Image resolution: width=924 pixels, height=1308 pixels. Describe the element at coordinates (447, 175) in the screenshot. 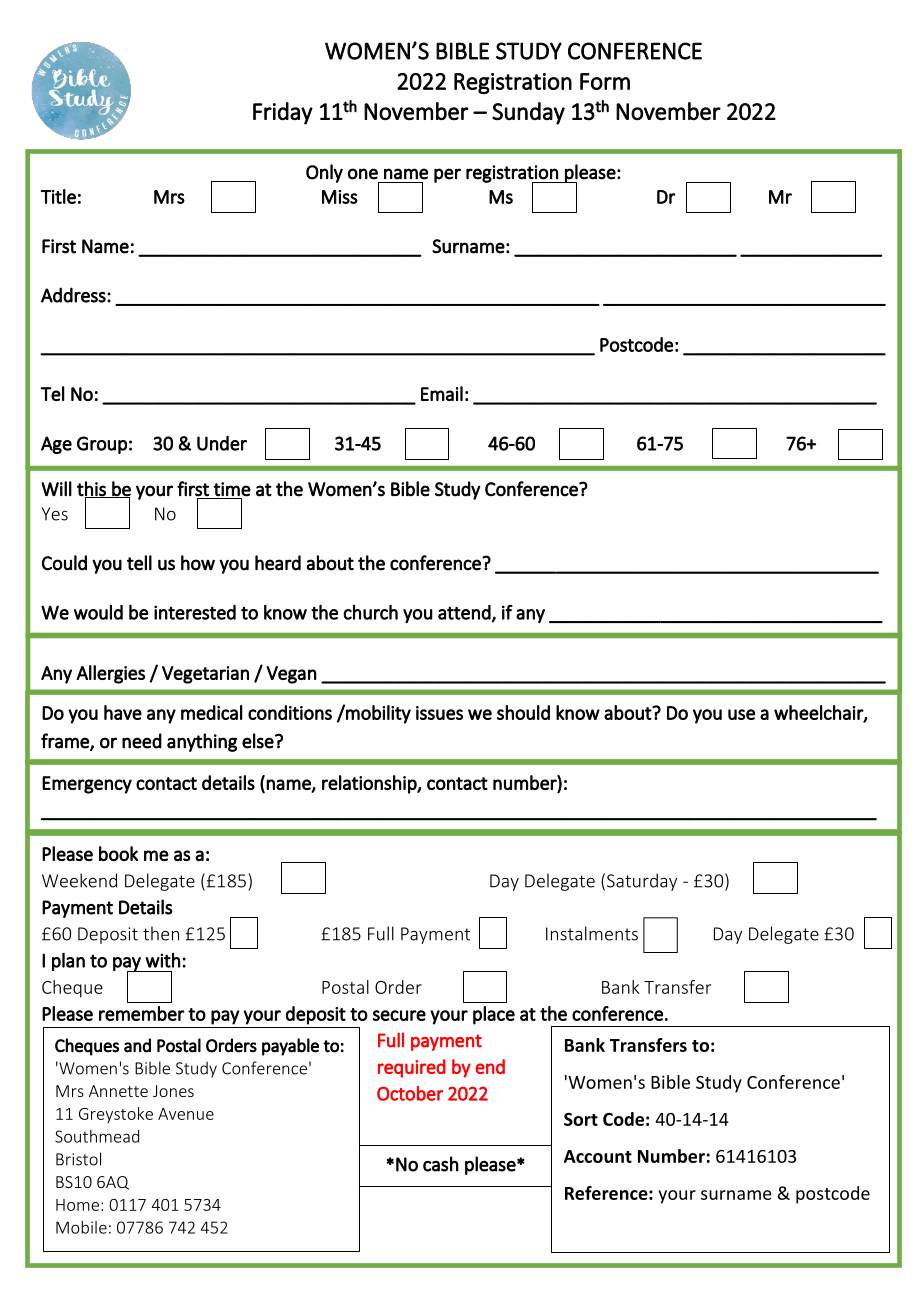

I see `per` at that location.
